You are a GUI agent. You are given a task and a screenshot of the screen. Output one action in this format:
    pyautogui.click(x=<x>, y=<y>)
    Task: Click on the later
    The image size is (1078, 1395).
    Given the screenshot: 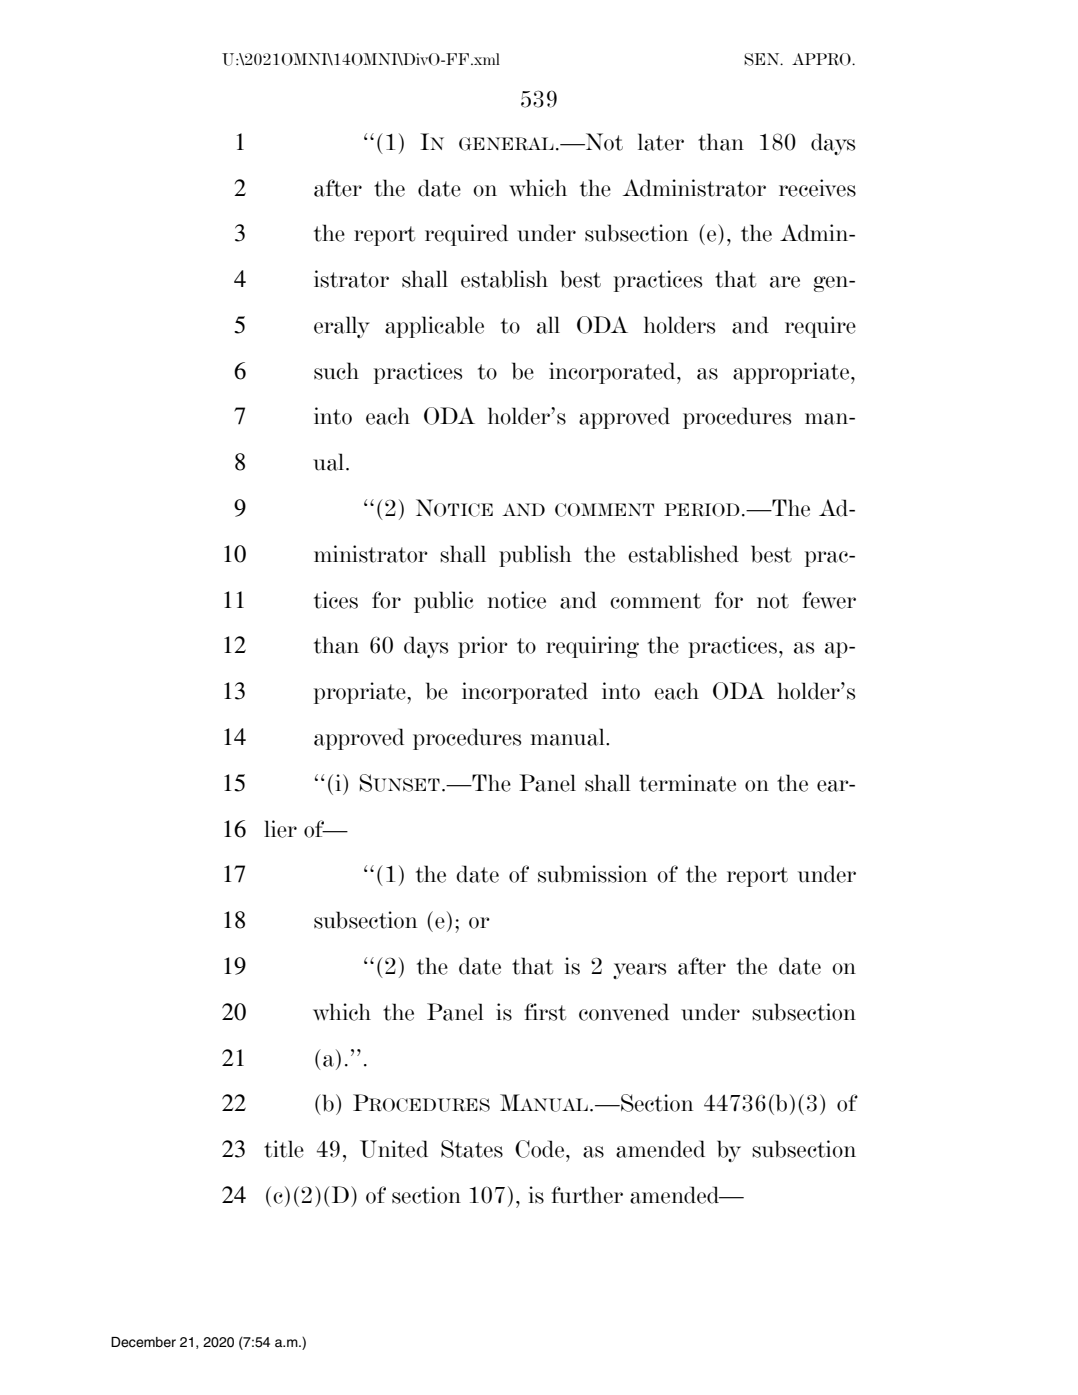 What is the action you would take?
    pyautogui.click(x=661, y=142)
